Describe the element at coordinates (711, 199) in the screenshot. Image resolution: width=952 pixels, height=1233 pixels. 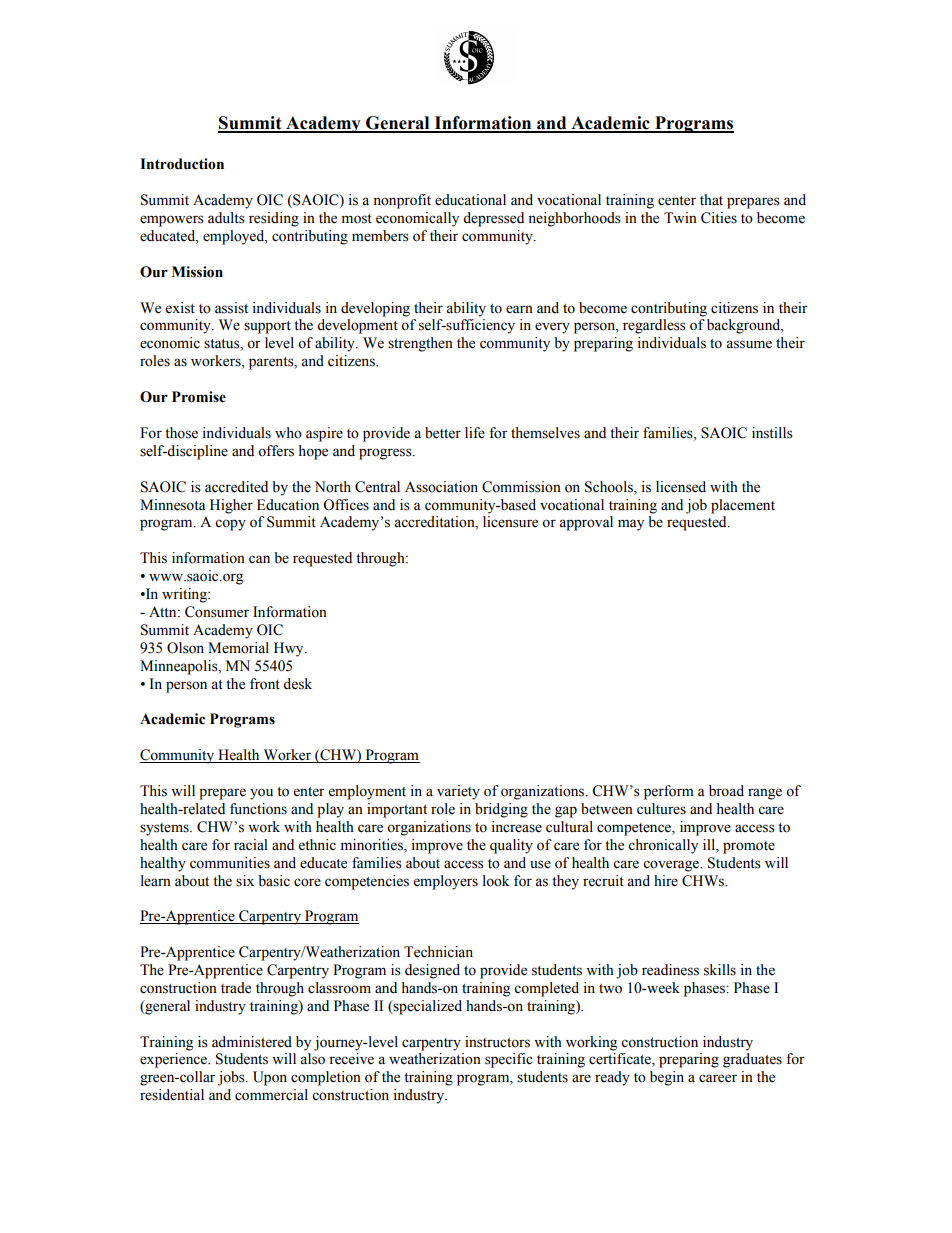
I see `that` at that location.
